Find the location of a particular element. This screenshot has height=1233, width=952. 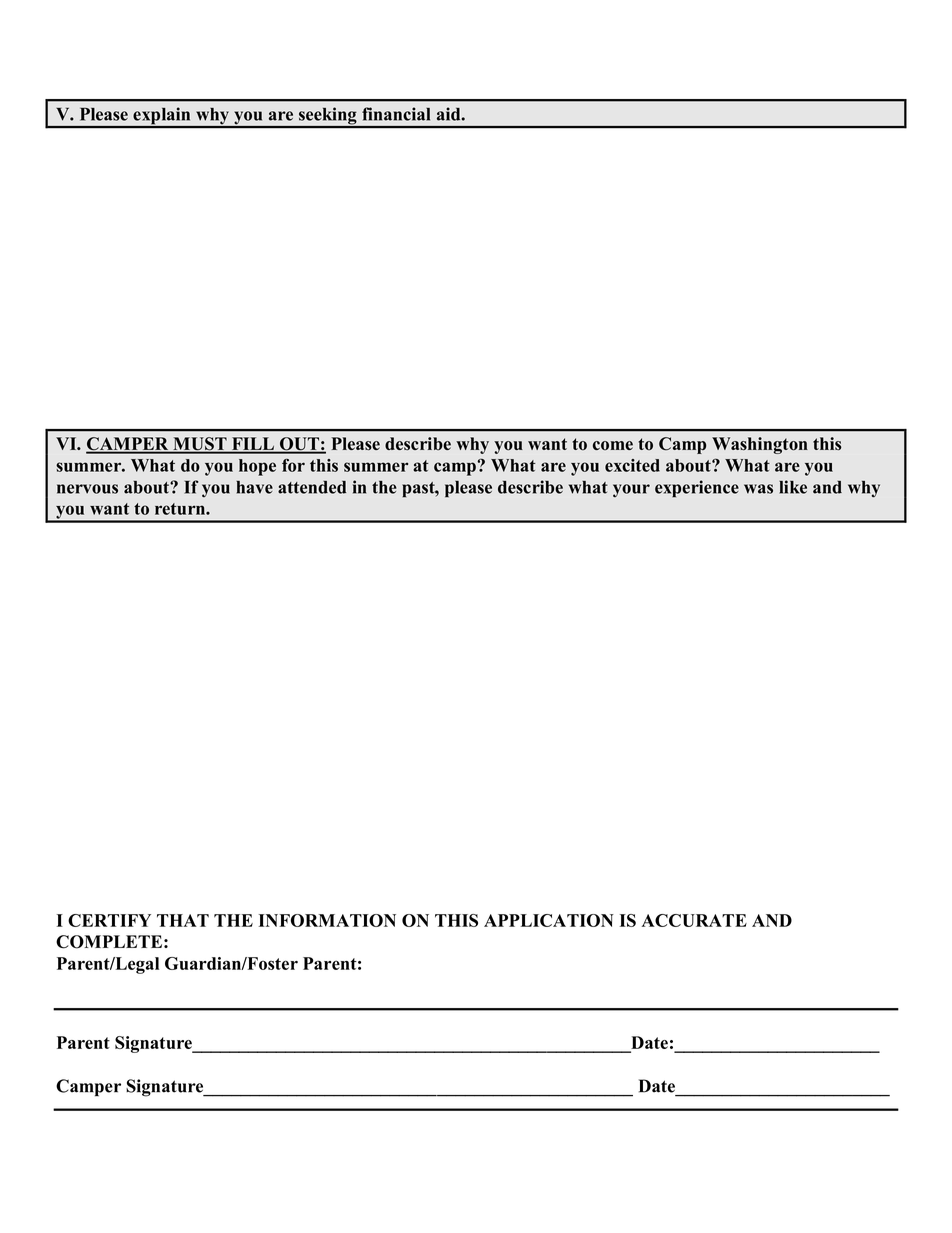

APPLICATION is located at coordinates (549, 920).
